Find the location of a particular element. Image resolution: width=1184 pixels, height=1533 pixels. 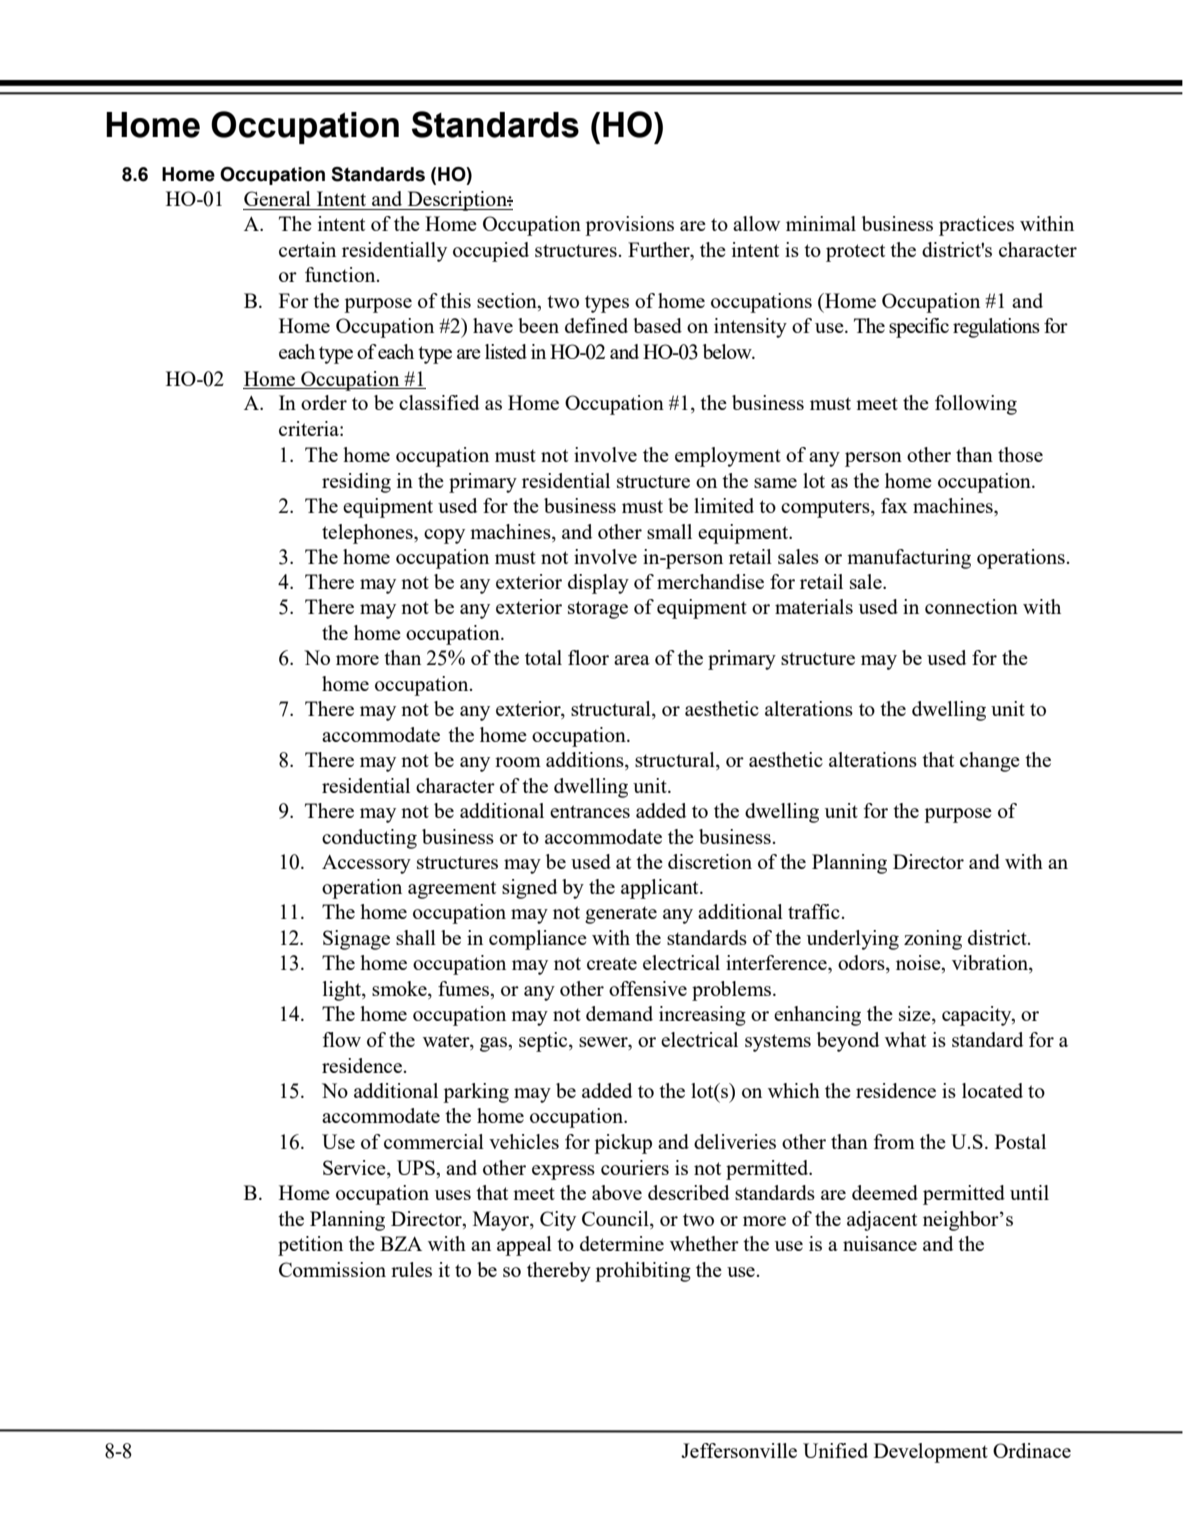

function is located at coordinates (341, 274).
